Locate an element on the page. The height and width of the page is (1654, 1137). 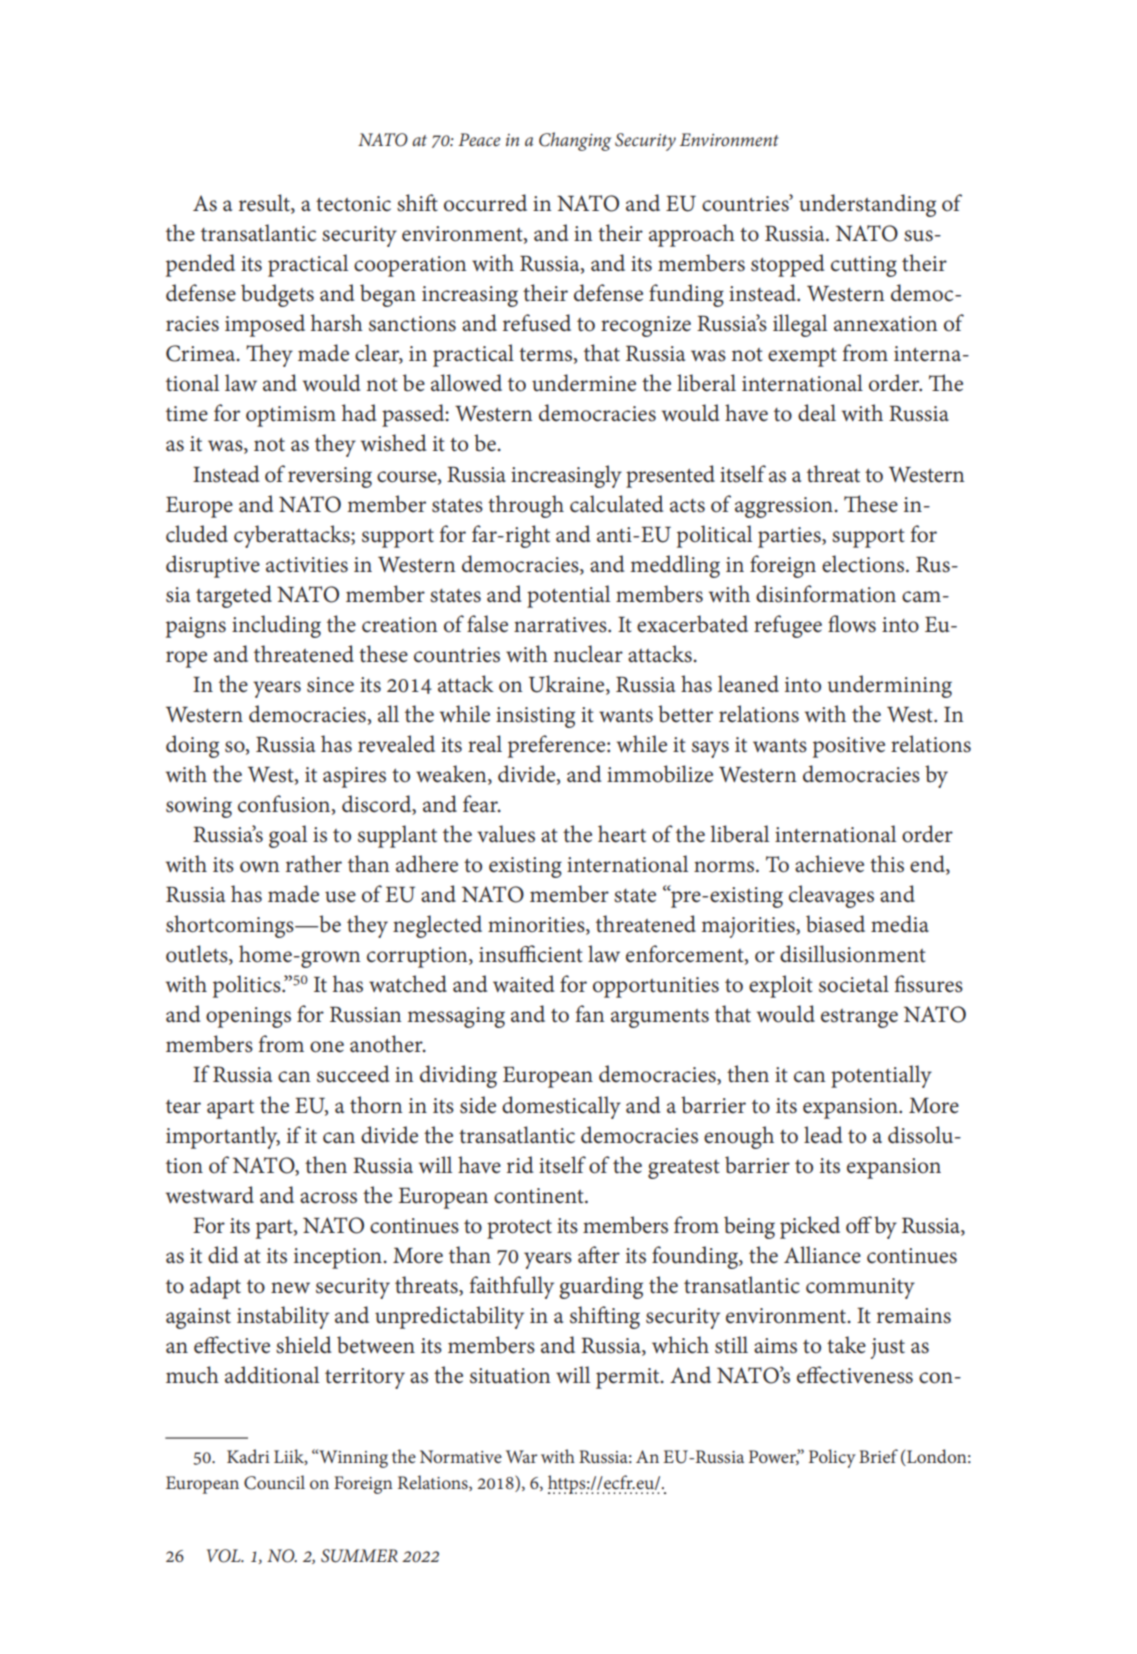
flows is located at coordinates (852, 624).
